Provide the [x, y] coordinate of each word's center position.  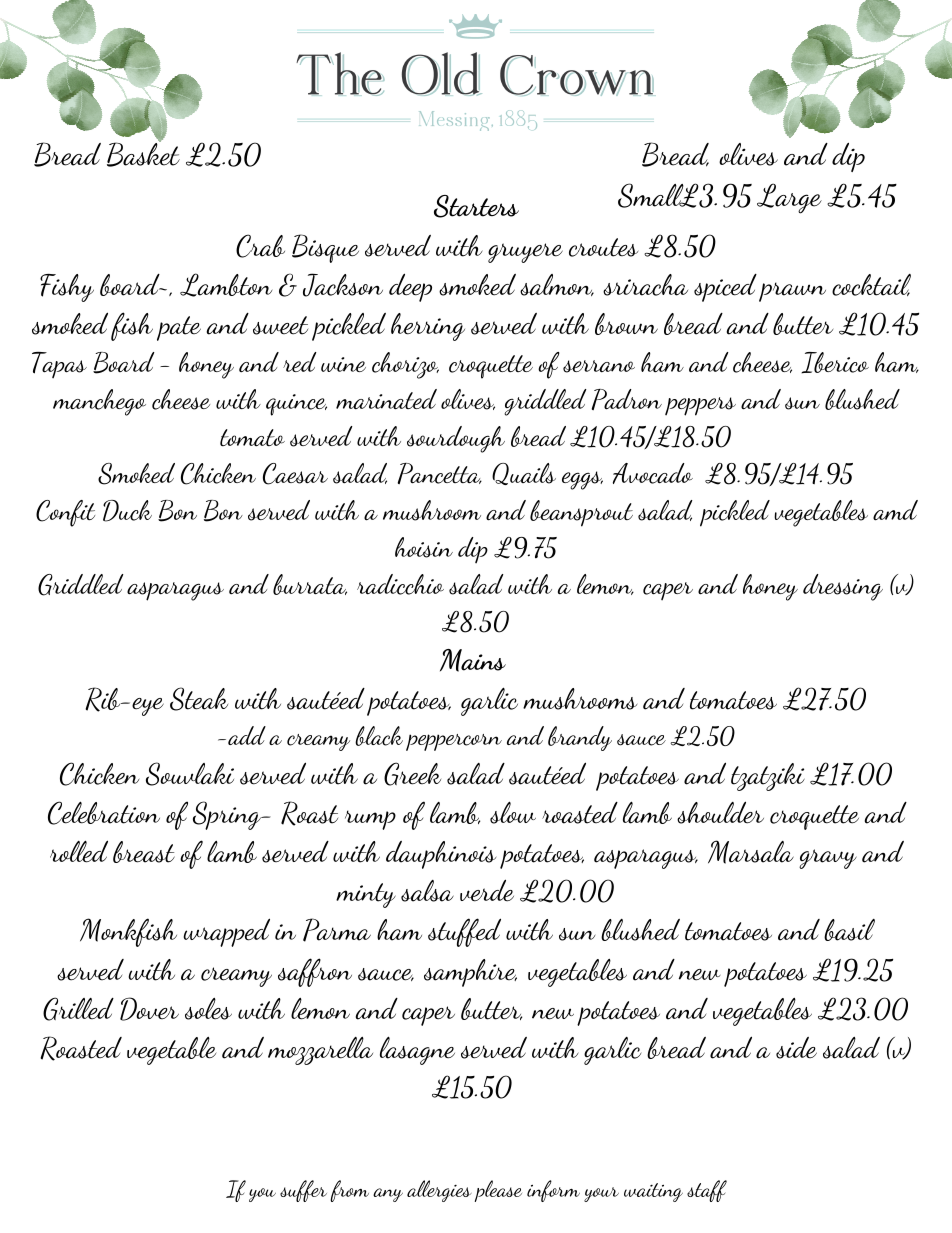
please [498, 1191]
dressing [843, 587]
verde [487, 890]
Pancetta [440, 473]
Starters [476, 206]
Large [789, 198]
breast [144, 852]
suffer [303, 1191]
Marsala [751, 852]
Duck [127, 511]
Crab [260, 246]
